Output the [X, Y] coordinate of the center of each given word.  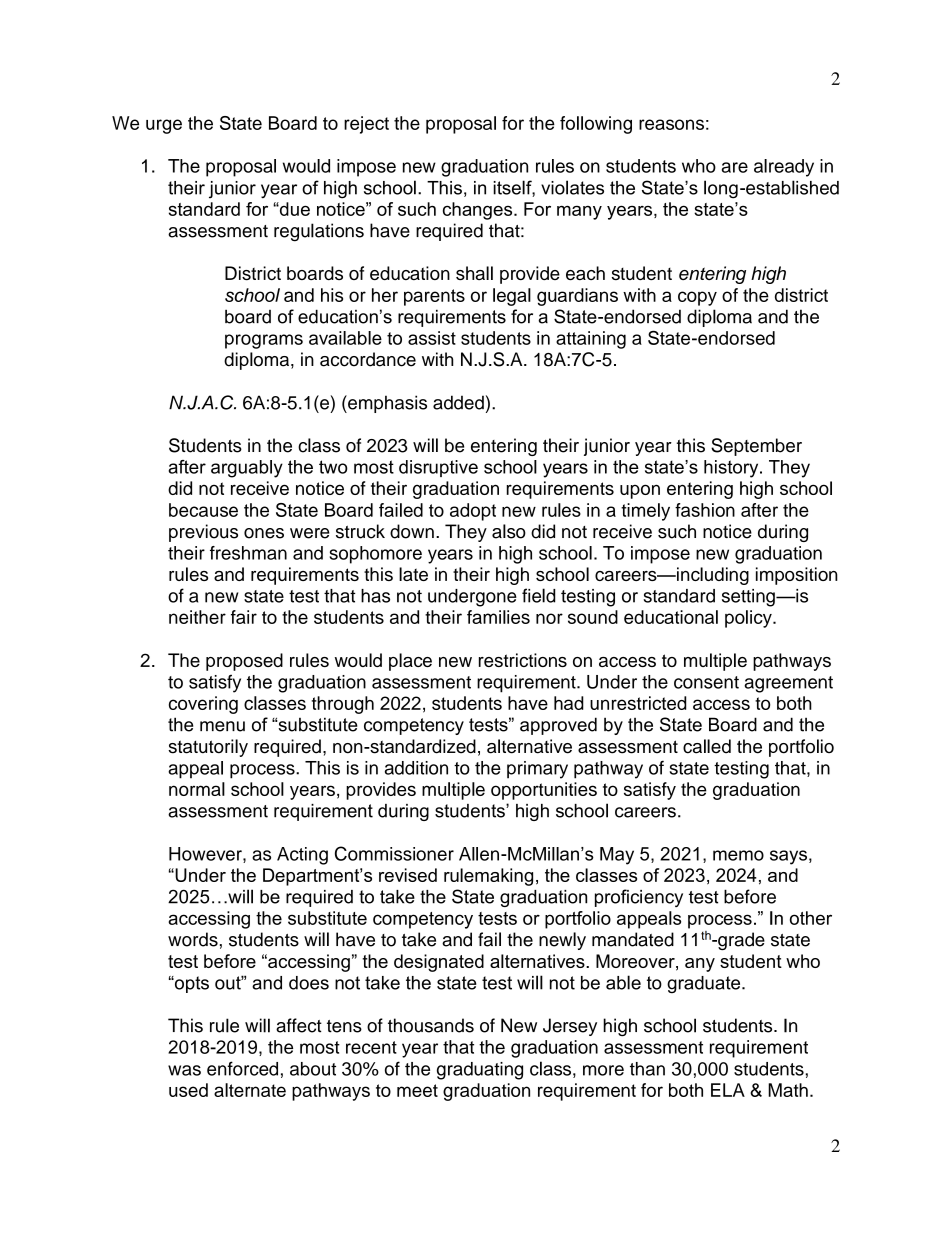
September [756, 447]
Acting [302, 856]
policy [749, 619]
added [458, 402]
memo [738, 855]
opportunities [544, 791]
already [784, 168]
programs [264, 341]
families [498, 617]
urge [164, 126]
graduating [480, 1071]
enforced [242, 1068]
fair [244, 617]
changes [479, 211]
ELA [728, 1090]
